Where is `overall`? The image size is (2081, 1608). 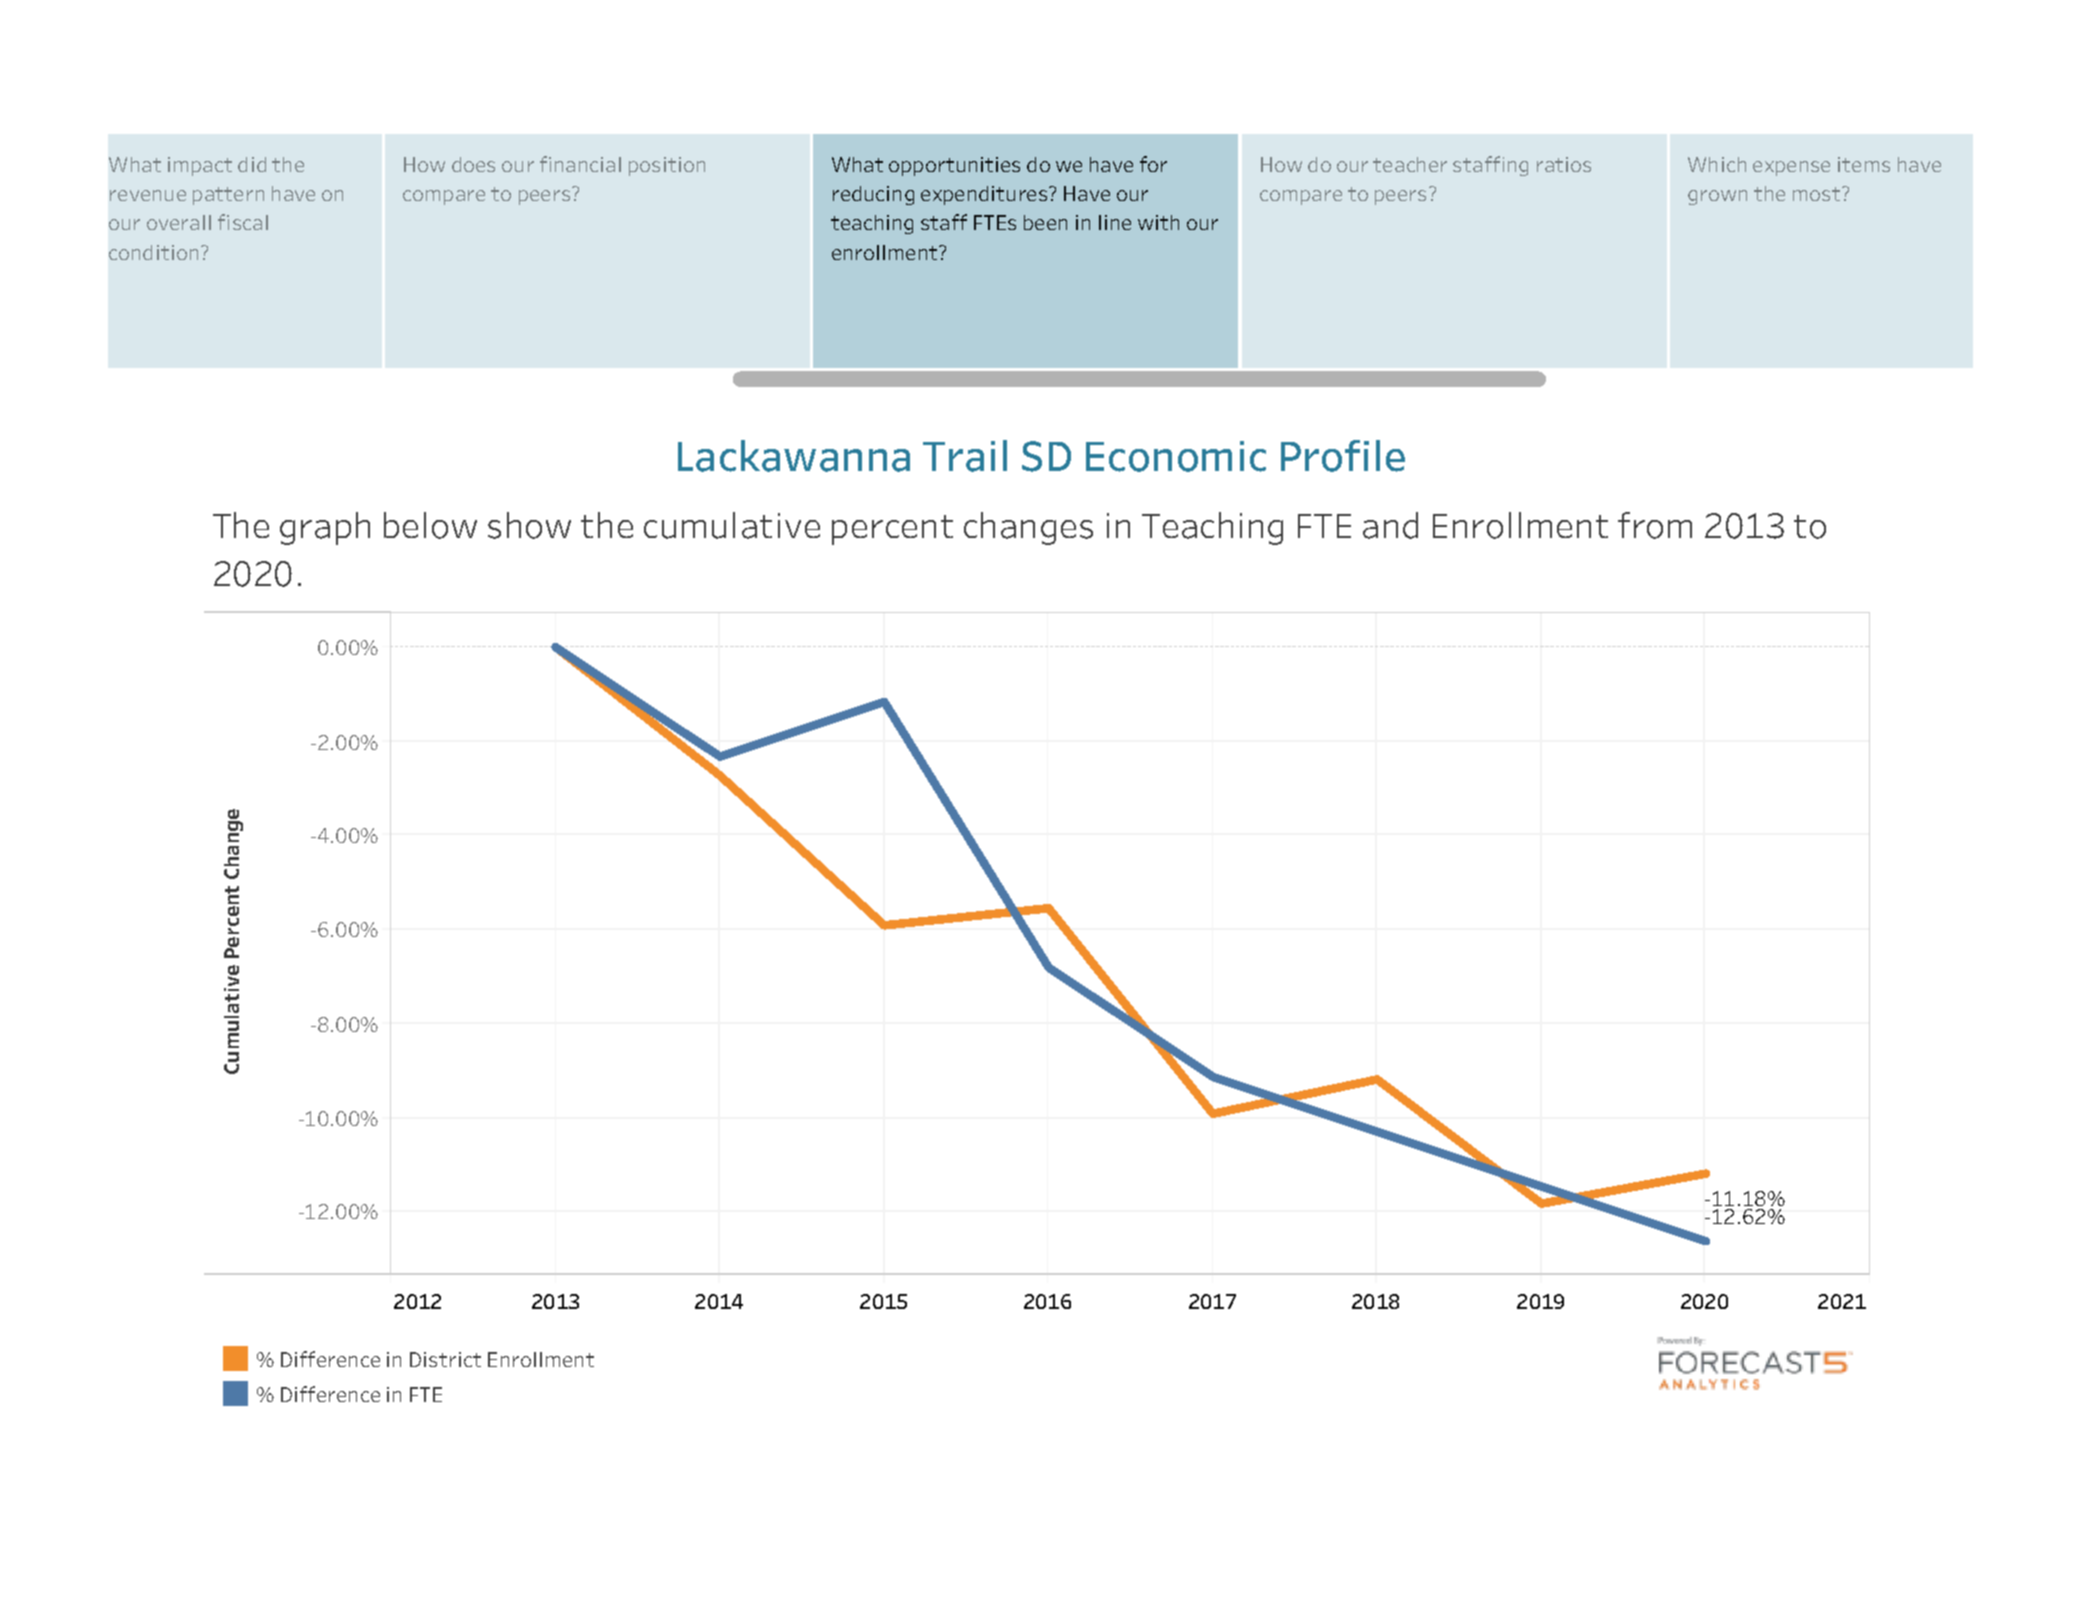
overall is located at coordinates (179, 222).
